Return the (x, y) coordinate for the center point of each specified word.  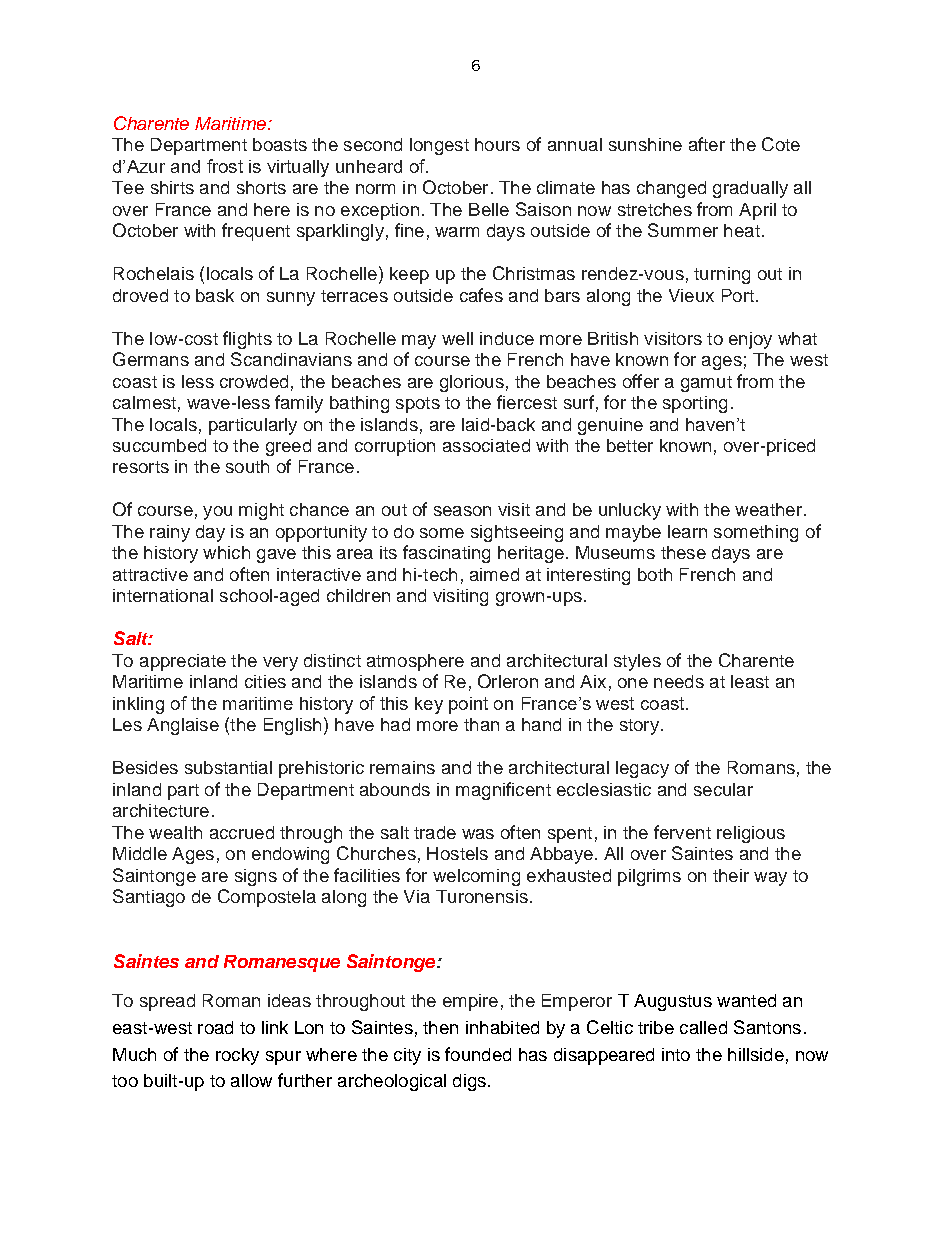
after (707, 144)
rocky (237, 1056)
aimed (494, 574)
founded (478, 1054)
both (655, 574)
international (163, 595)
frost (225, 166)
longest (439, 146)
